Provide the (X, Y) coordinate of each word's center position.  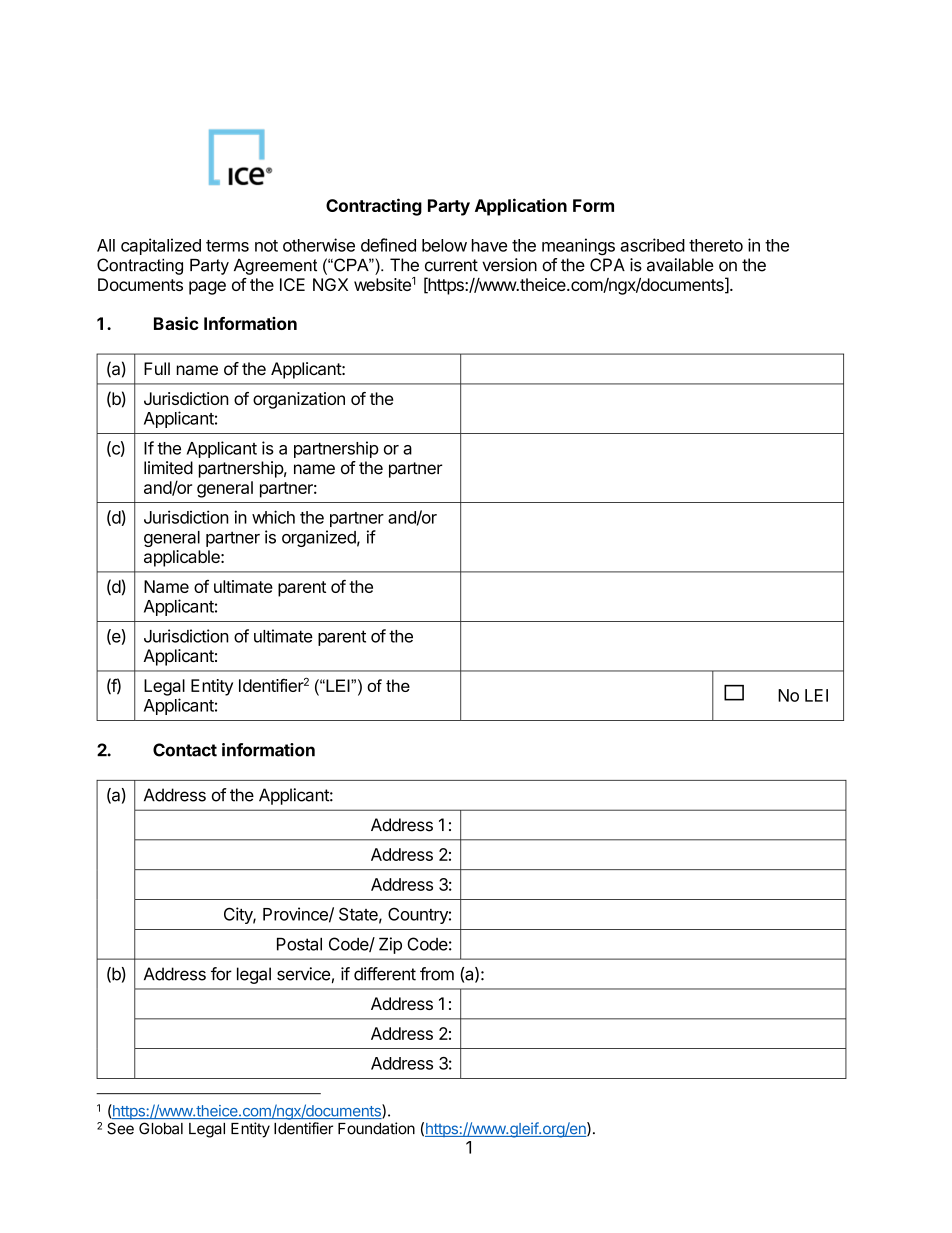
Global (161, 1128)
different (385, 974)
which (273, 517)
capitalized (161, 246)
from (437, 974)
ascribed (652, 245)
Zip (390, 945)
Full (157, 368)
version (509, 265)
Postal (299, 944)
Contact (185, 750)
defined (388, 245)
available (680, 265)
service (303, 974)
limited (168, 468)
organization (299, 400)
